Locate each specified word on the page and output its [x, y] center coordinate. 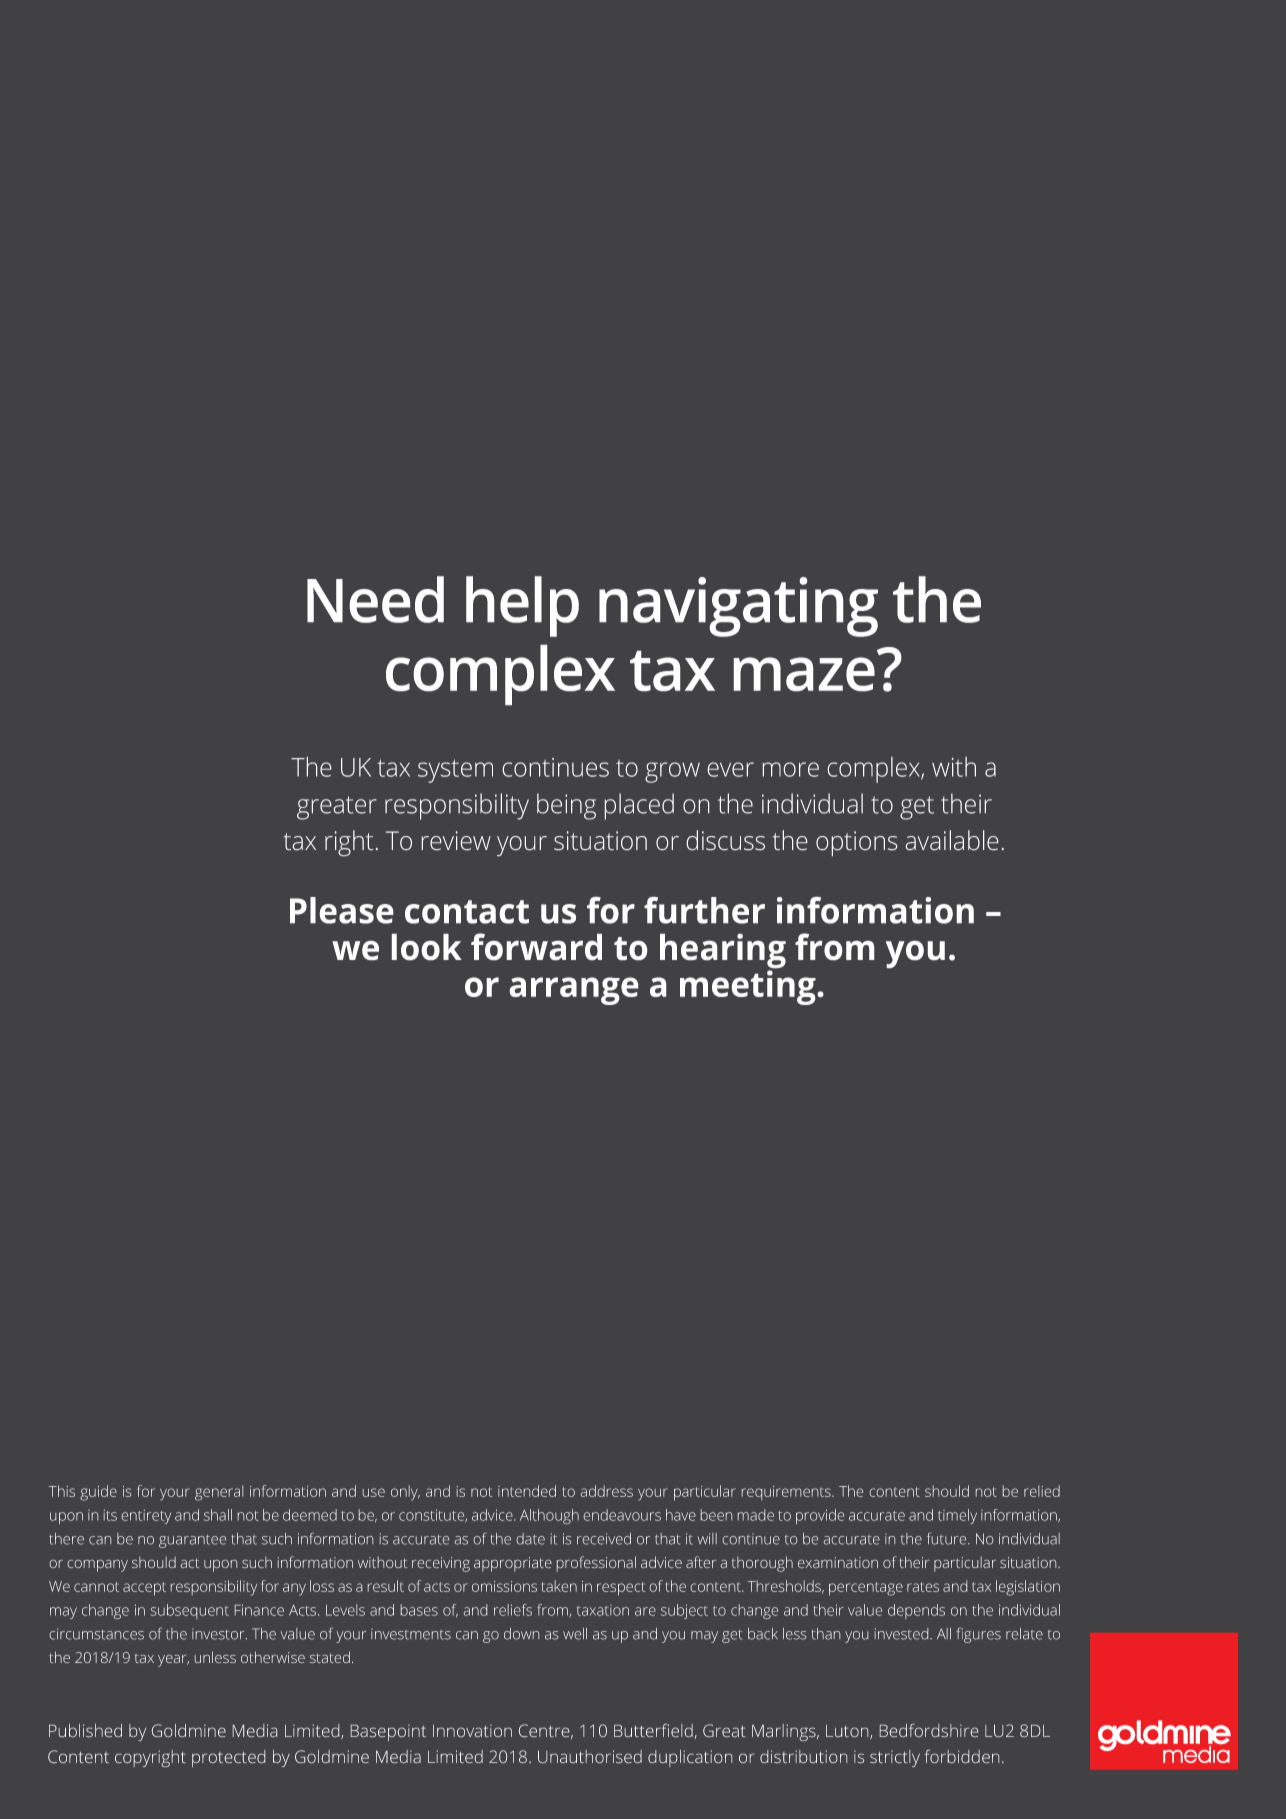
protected [228, 1758]
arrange [574, 991]
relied [1042, 1491]
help [522, 606]
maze [804, 674]
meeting [748, 987]
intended [527, 1491]
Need [375, 599]
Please [341, 910]
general [219, 1493]
